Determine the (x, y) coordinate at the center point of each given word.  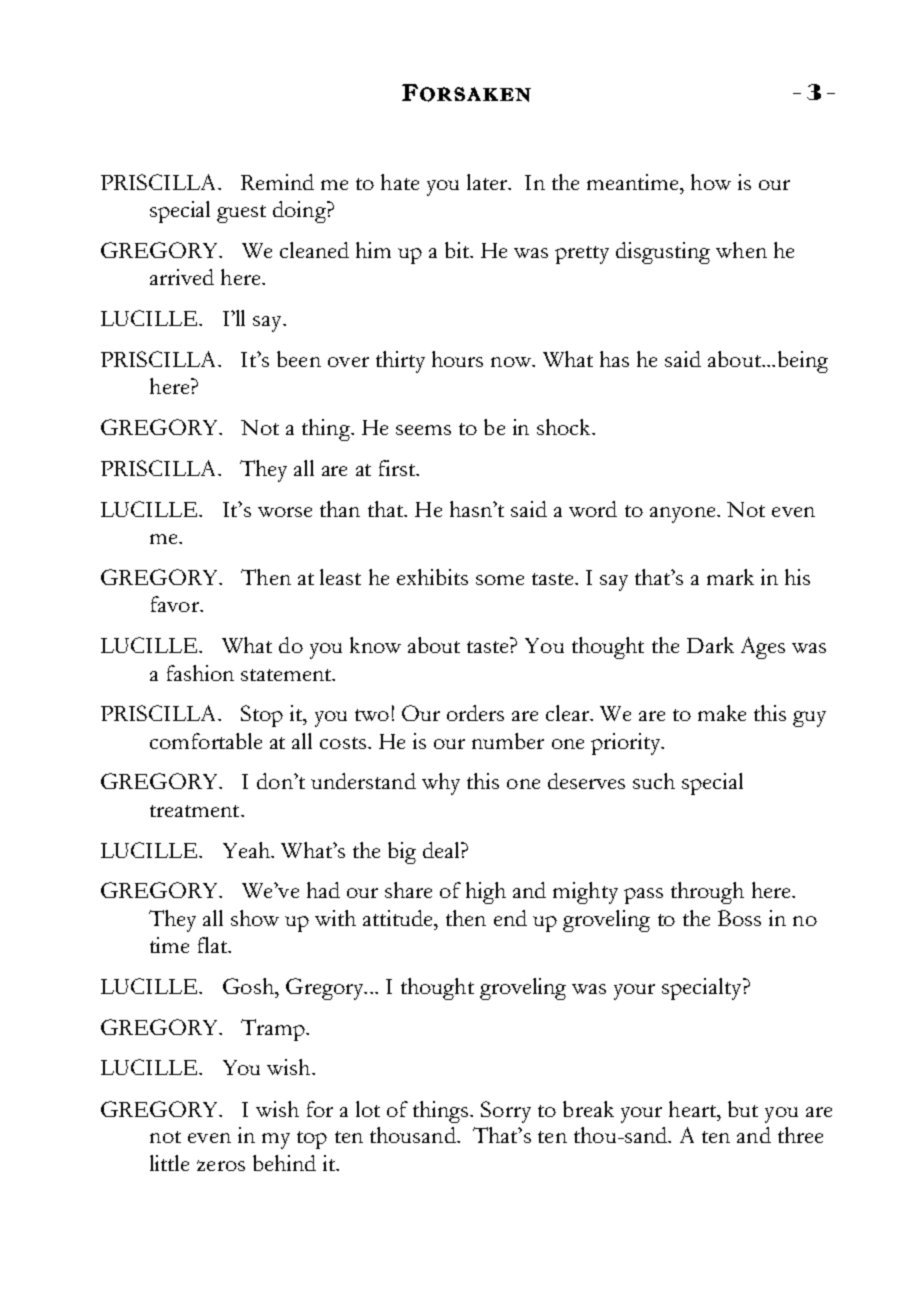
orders (475, 713)
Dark (710, 645)
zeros (221, 1165)
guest (241, 214)
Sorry (506, 1112)
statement (287, 675)
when (741, 250)
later (488, 182)
